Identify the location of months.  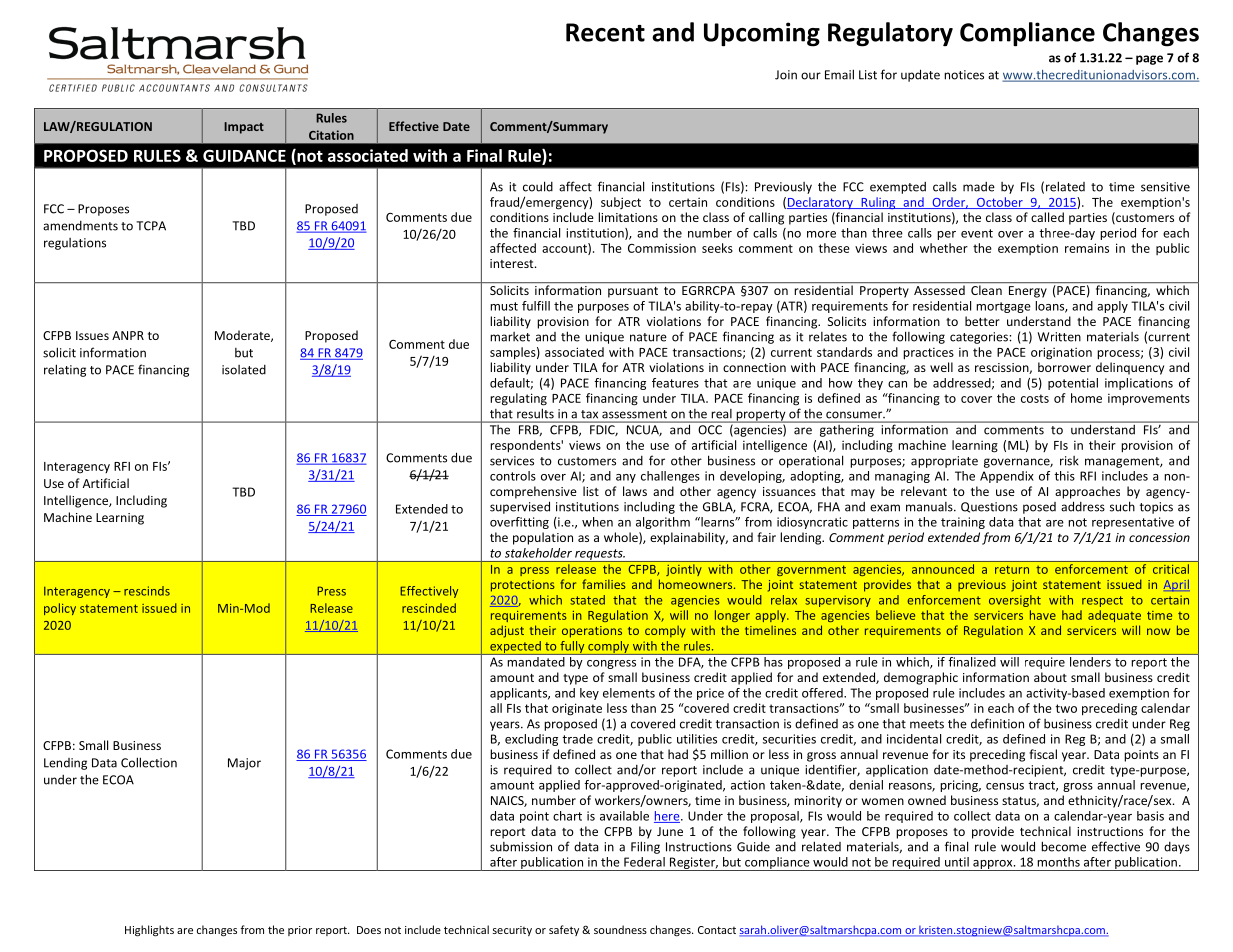
(1058, 862).
